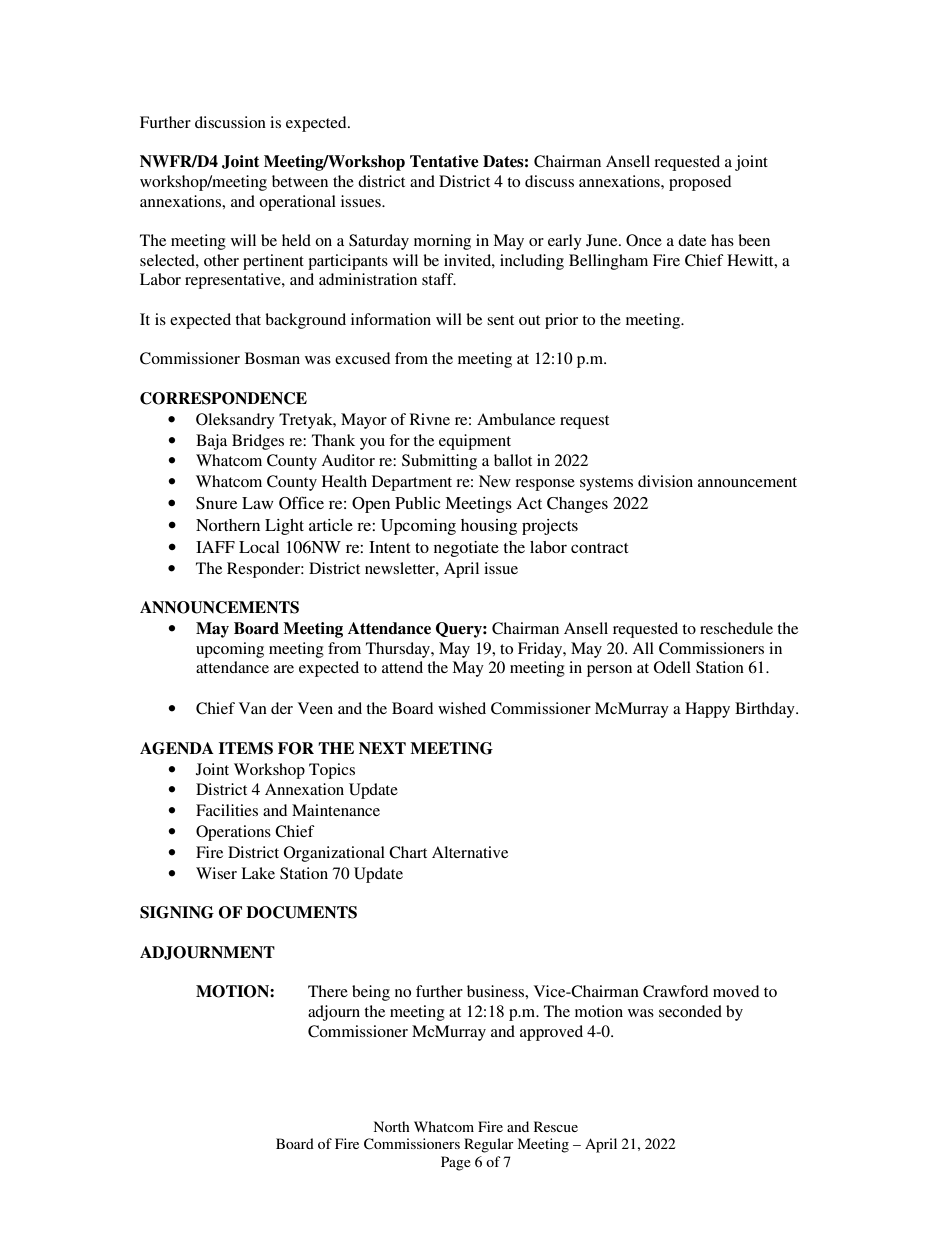 The image size is (952, 1233). What do you see at coordinates (284, 669) in the screenshot?
I see `are` at bounding box center [284, 669].
